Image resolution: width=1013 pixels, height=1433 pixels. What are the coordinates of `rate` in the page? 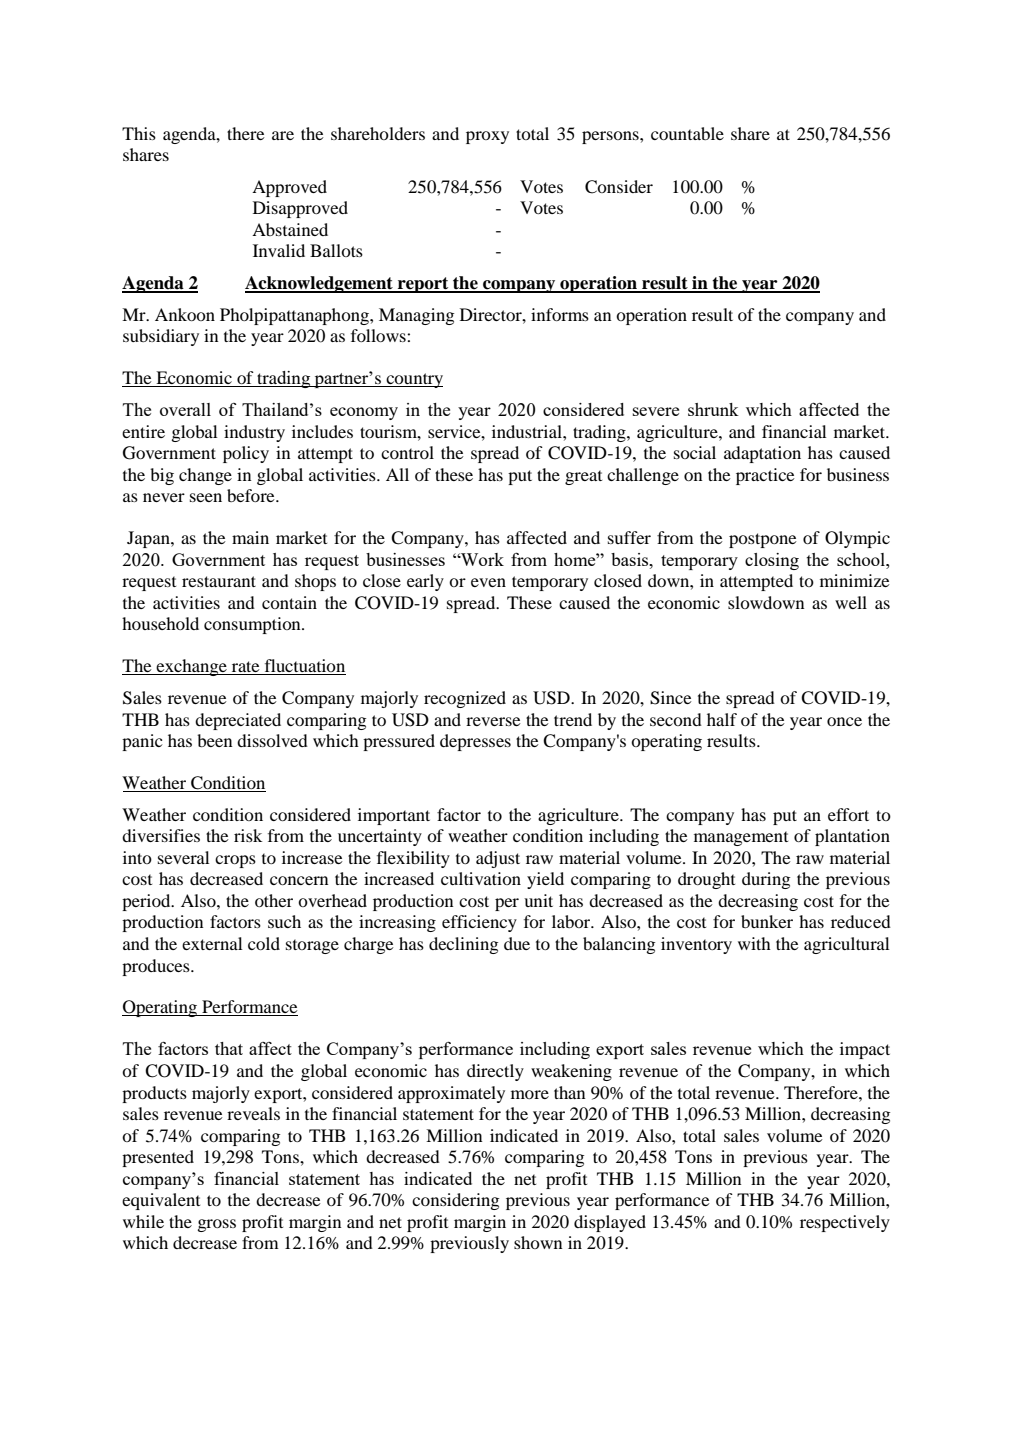 It's located at (245, 668).
